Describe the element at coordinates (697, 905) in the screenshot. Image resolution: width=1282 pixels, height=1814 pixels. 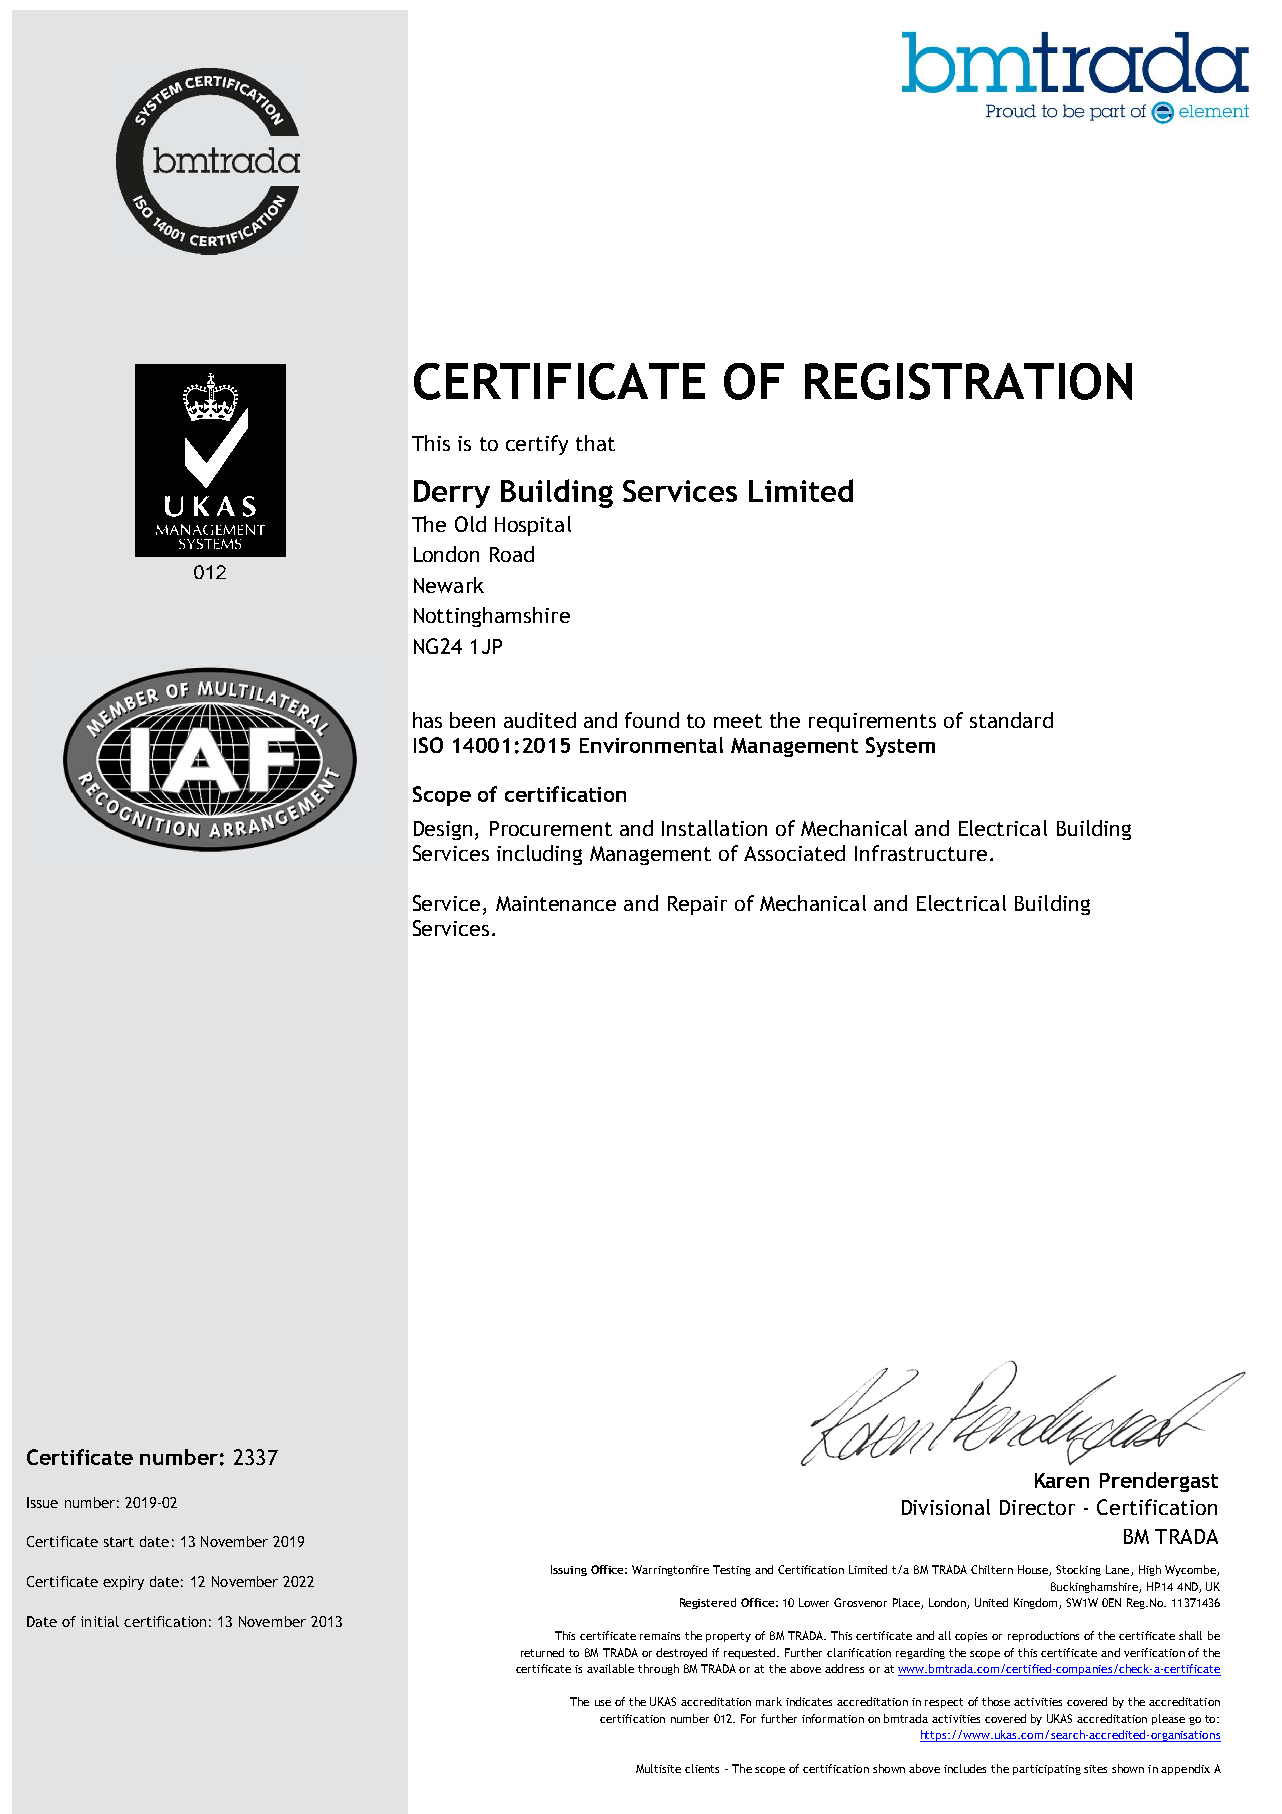
I see `Repair` at that location.
